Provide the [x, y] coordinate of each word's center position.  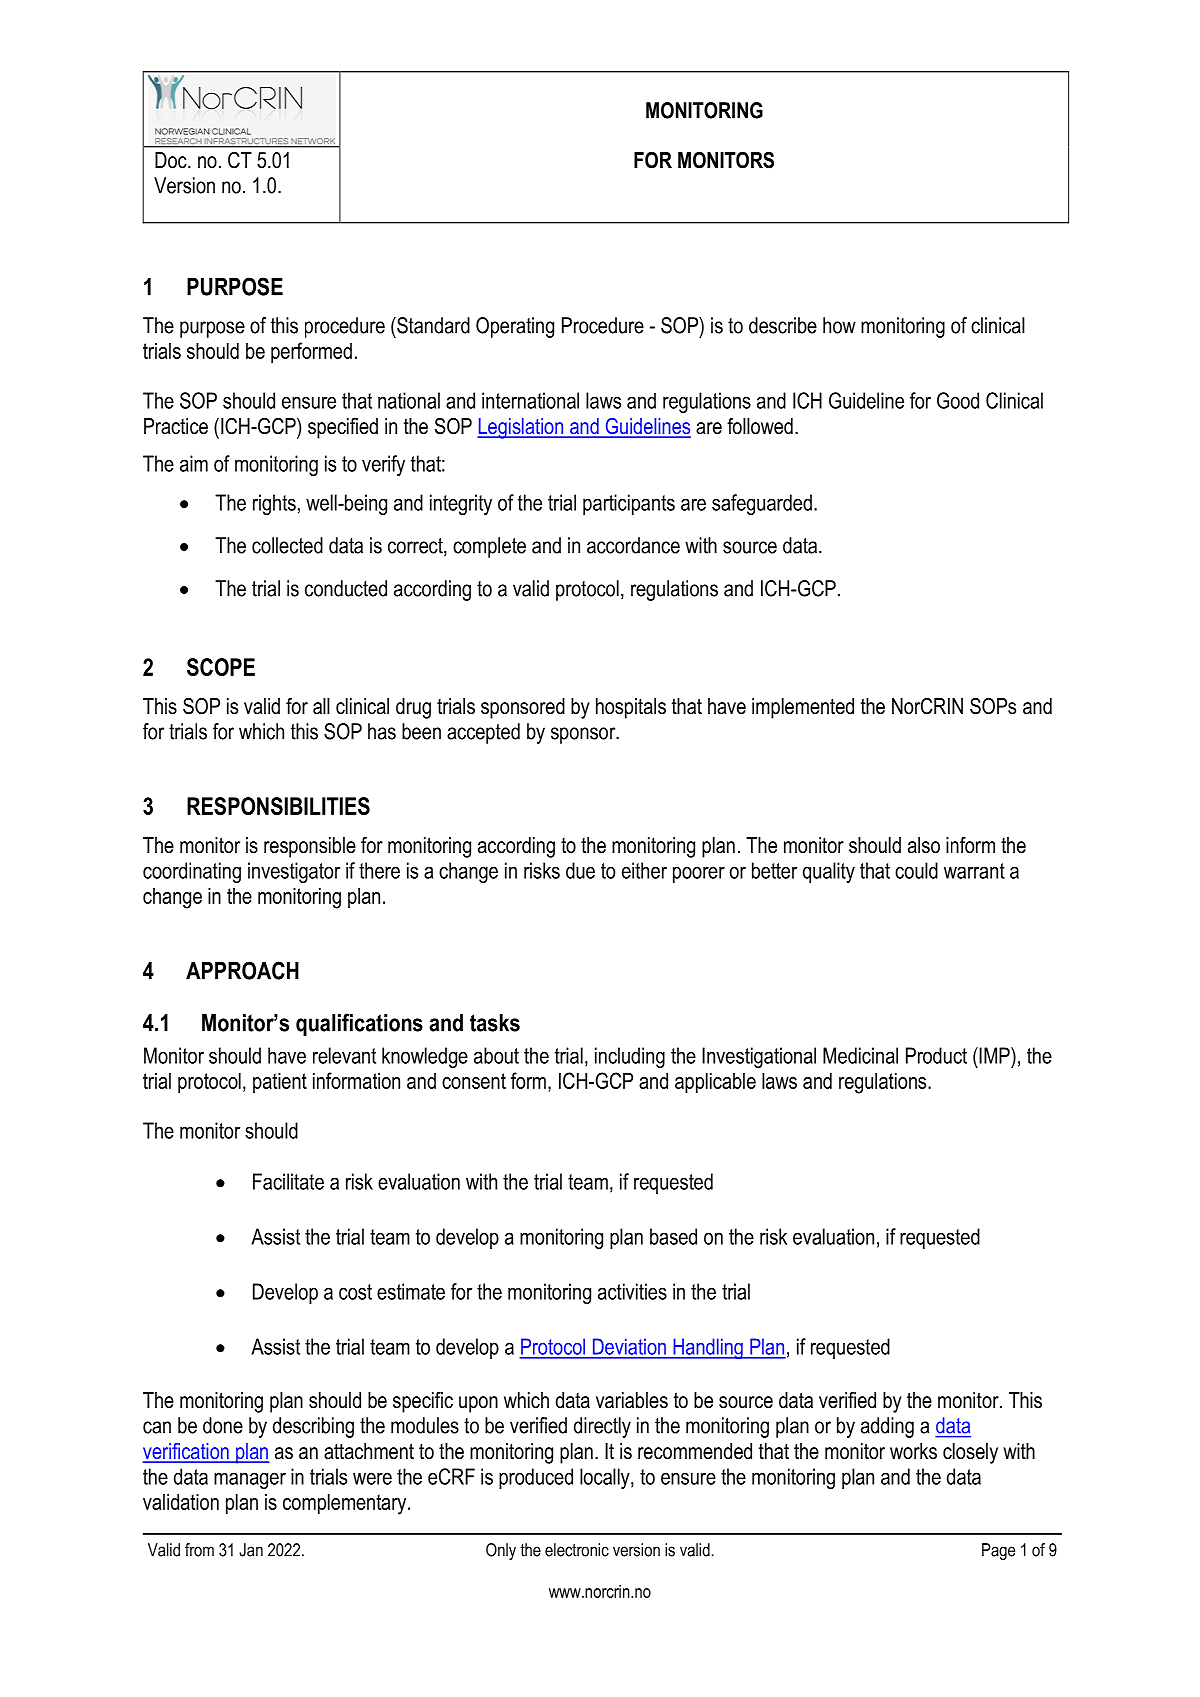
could [916, 870]
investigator [294, 872]
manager [250, 1480]
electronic [577, 1550]
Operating [515, 327]
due [580, 870]
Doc [172, 160]
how [839, 325]
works [913, 1451]
